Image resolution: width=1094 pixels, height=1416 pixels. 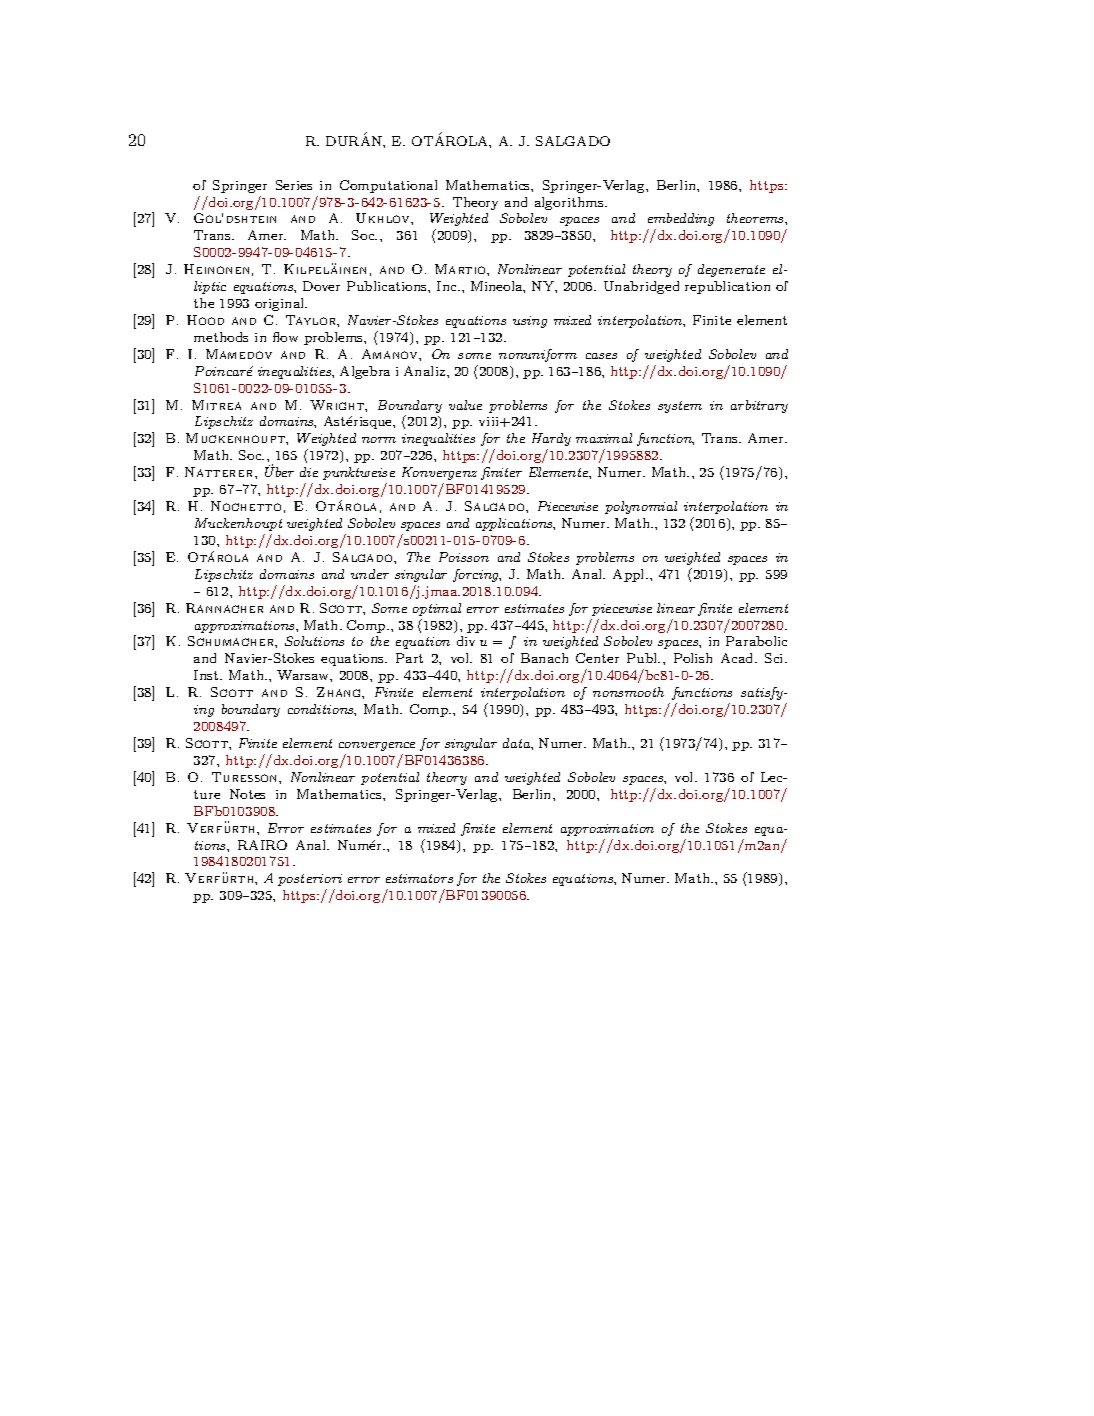 I want to click on polynomial, so click(x=641, y=507).
